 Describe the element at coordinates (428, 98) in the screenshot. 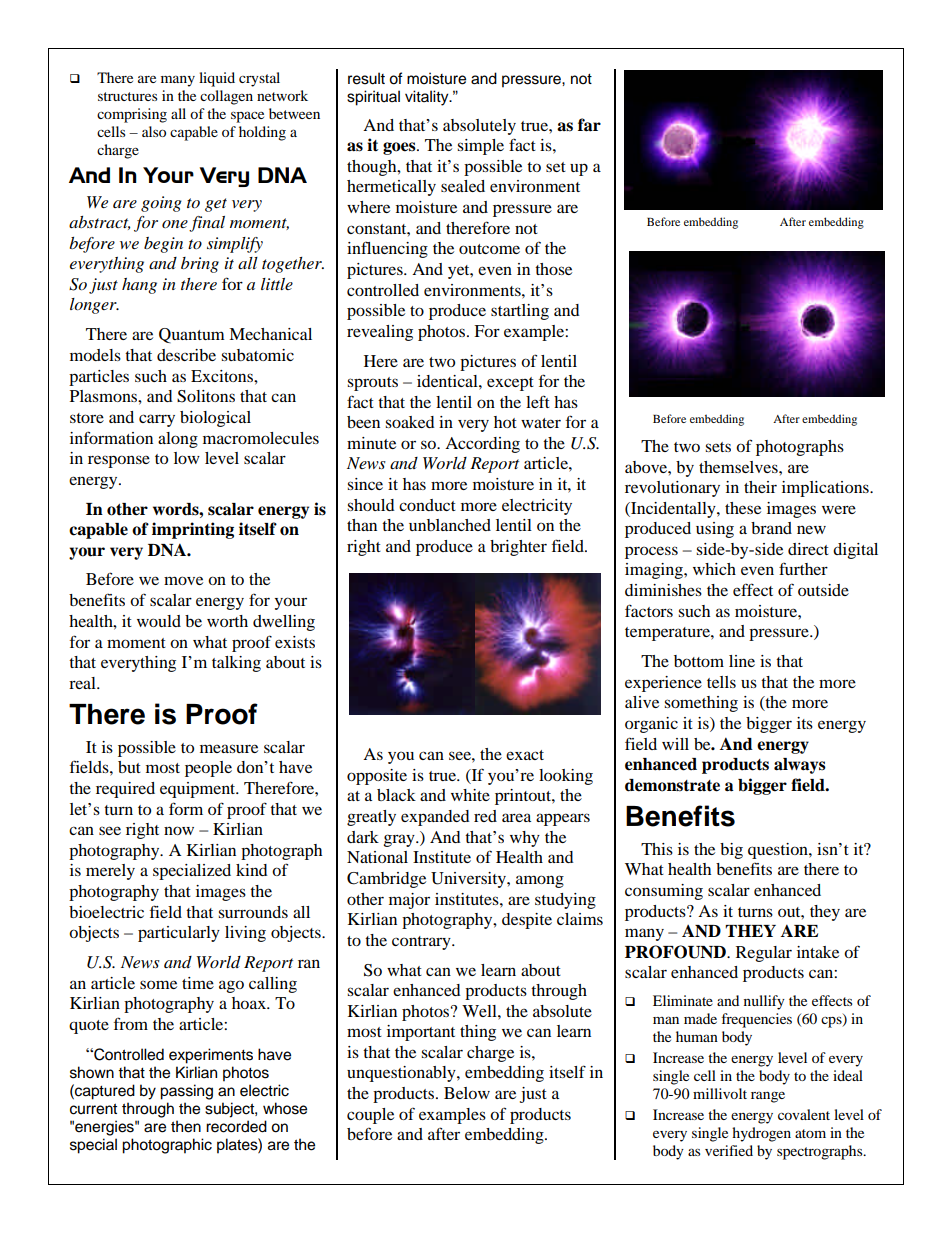

I see `vitality` at that location.
